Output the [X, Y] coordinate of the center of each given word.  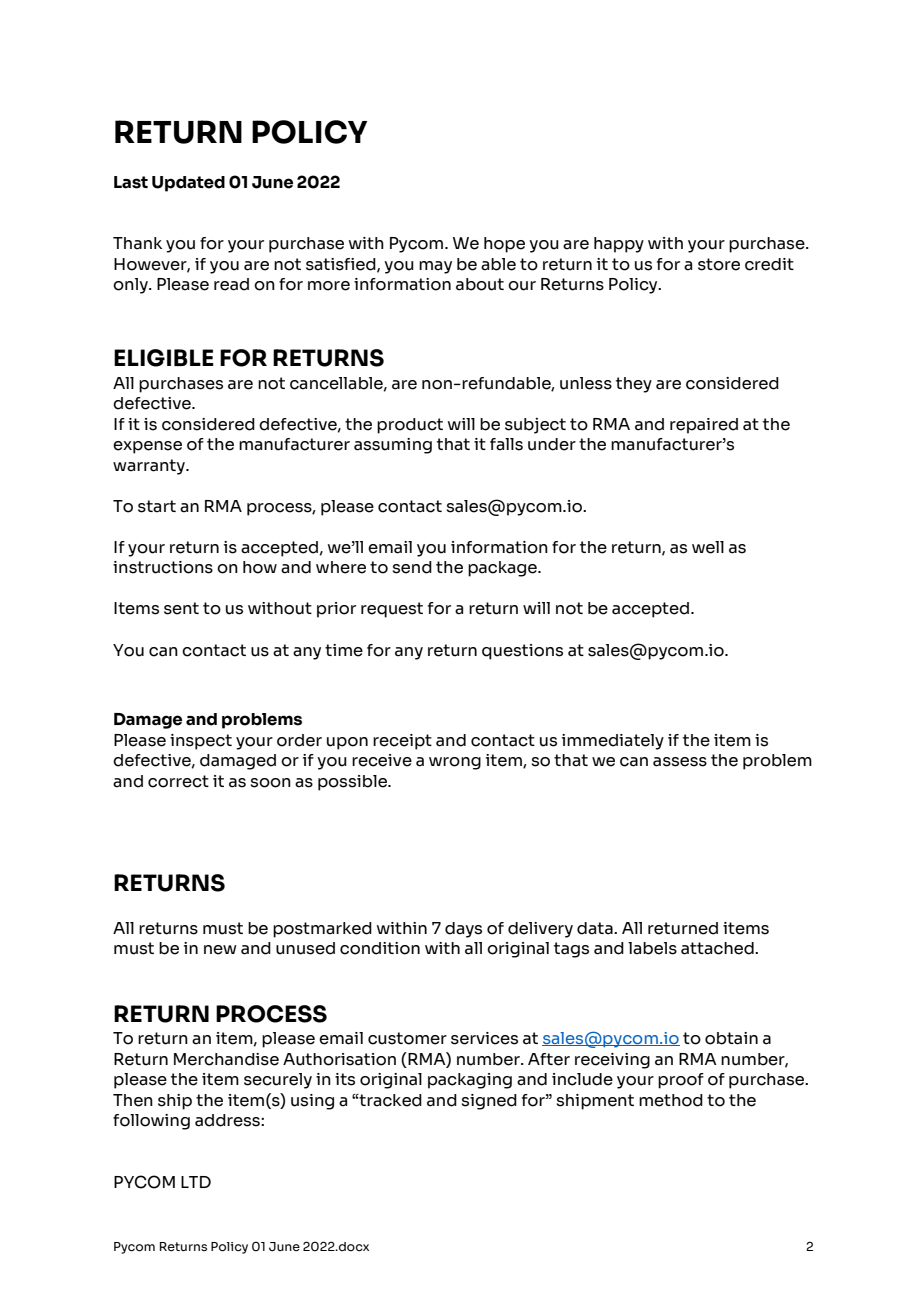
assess [680, 762]
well [708, 547]
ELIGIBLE [164, 358]
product [410, 426]
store [719, 264]
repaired [704, 426]
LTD [196, 1182]
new [220, 950]
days [463, 930]
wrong [455, 763]
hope [504, 245]
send [412, 567]
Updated [188, 184]
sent [181, 608]
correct [178, 781]
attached [718, 948]
